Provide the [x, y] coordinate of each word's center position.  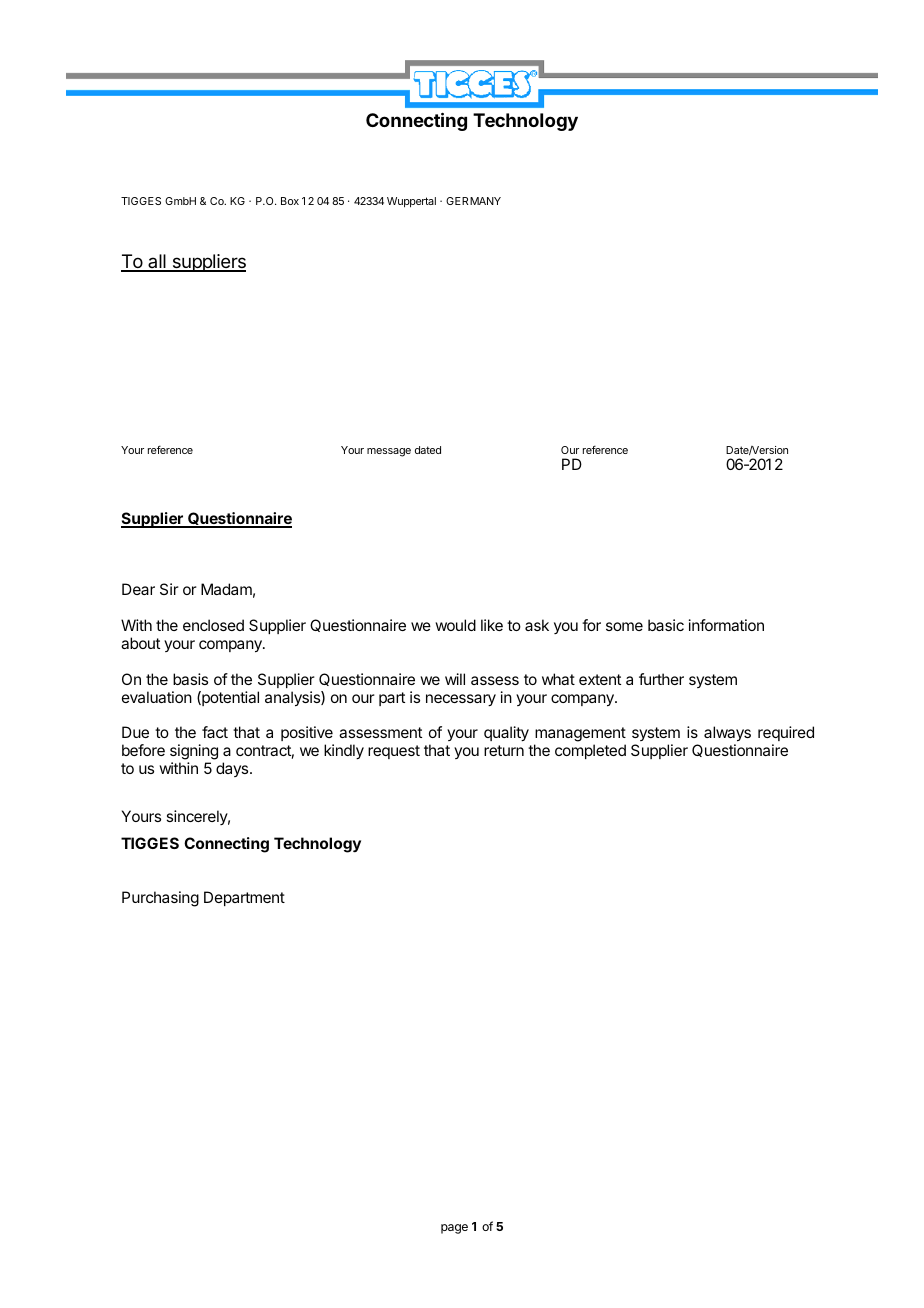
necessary [461, 700]
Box [290, 201]
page [454, 1229]
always [727, 735]
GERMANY [473, 201]
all [157, 262]
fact [215, 732]
